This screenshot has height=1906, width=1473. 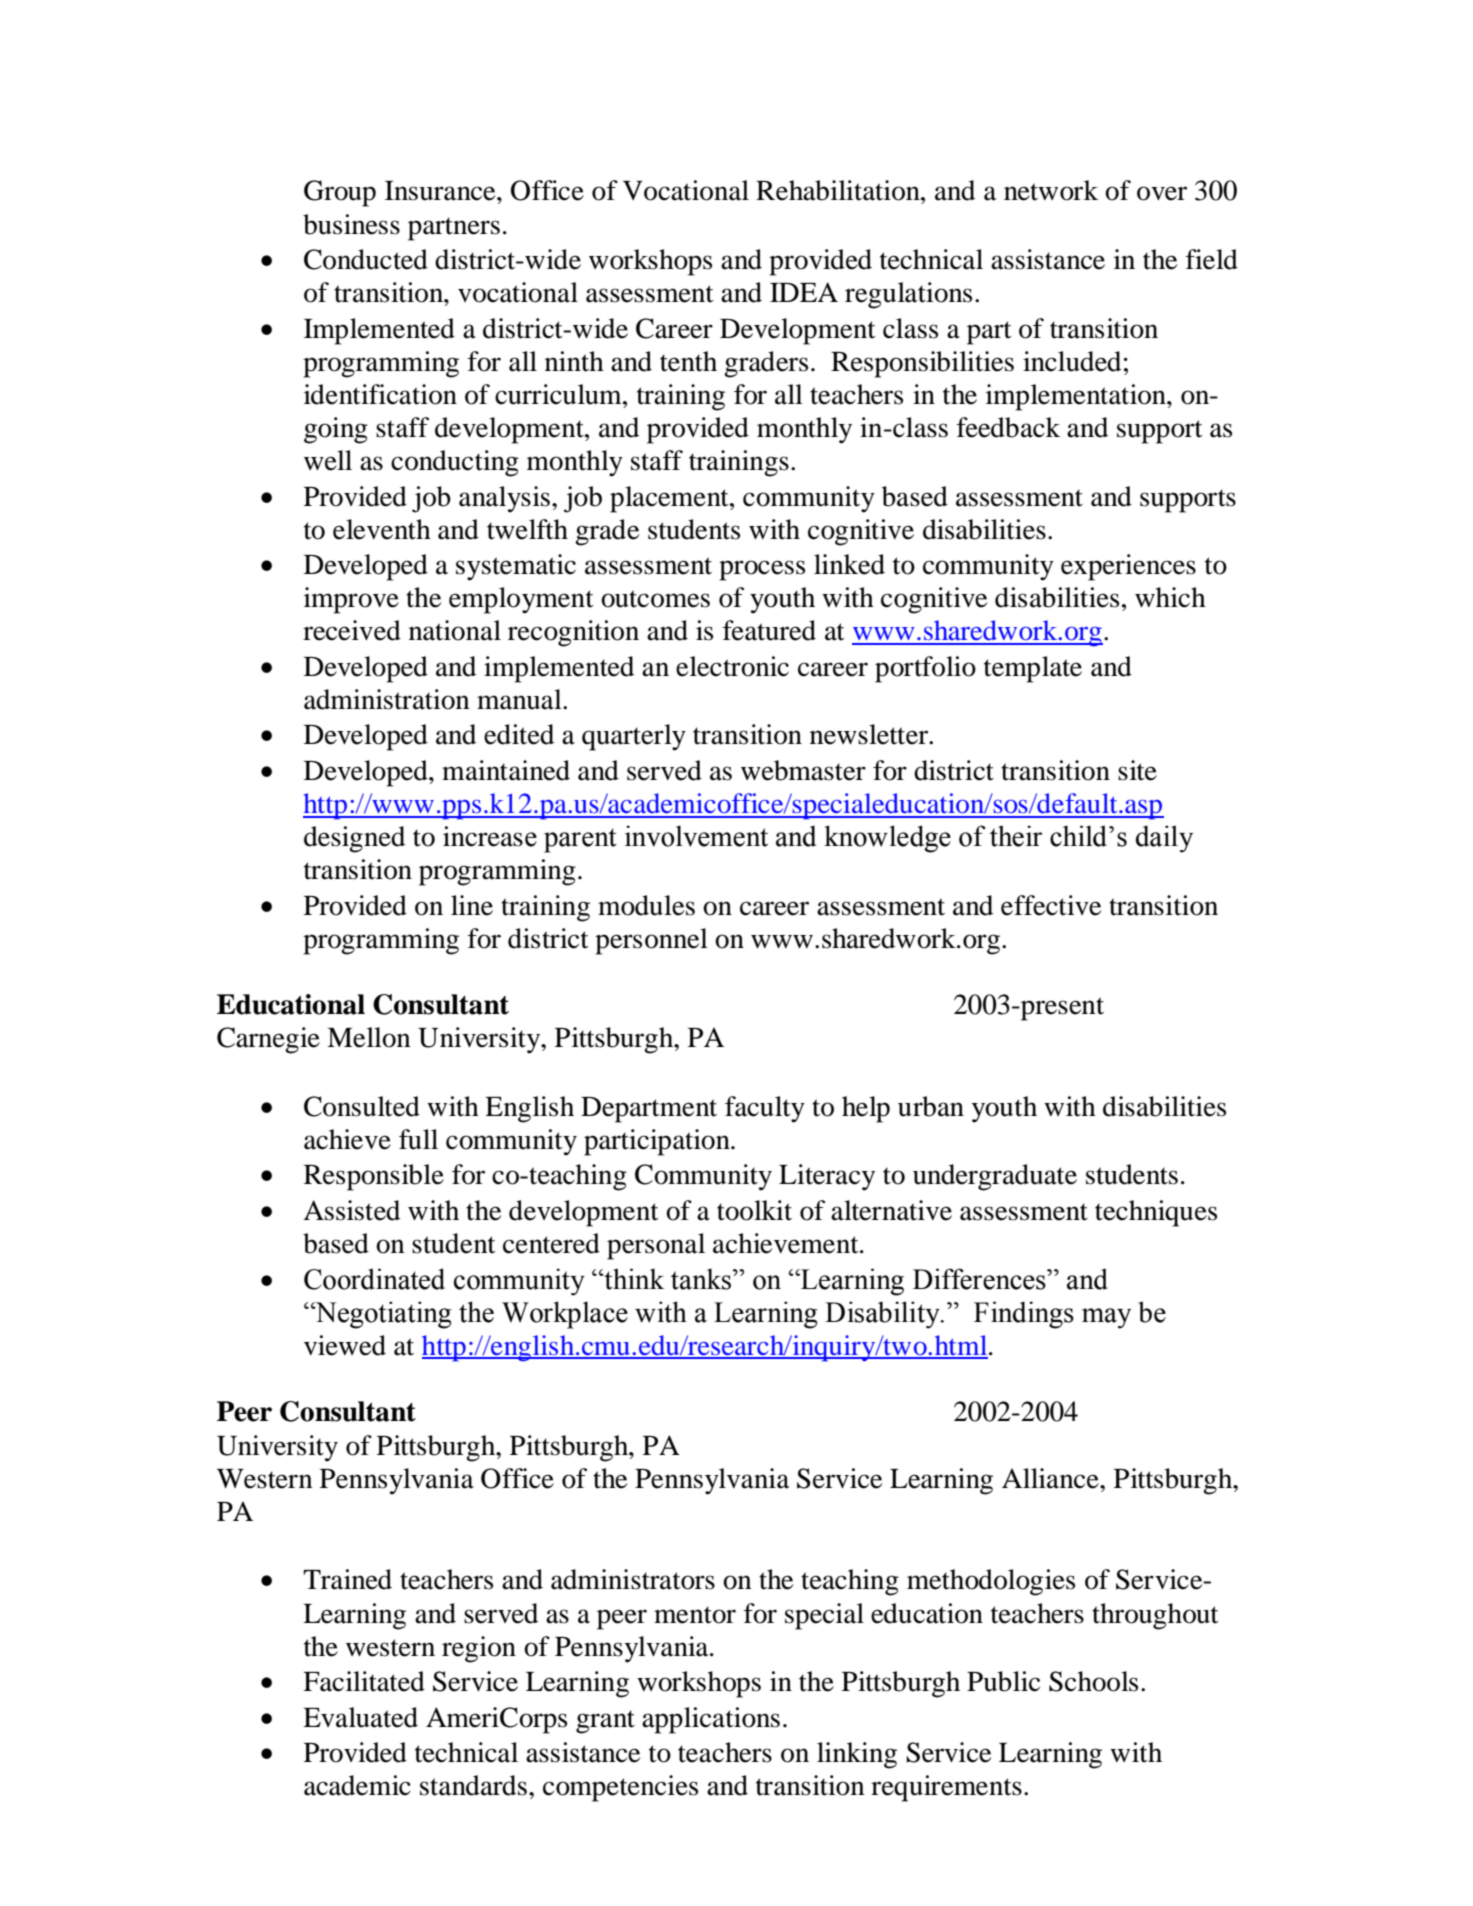 I want to click on Mellon, so click(x=369, y=1037).
